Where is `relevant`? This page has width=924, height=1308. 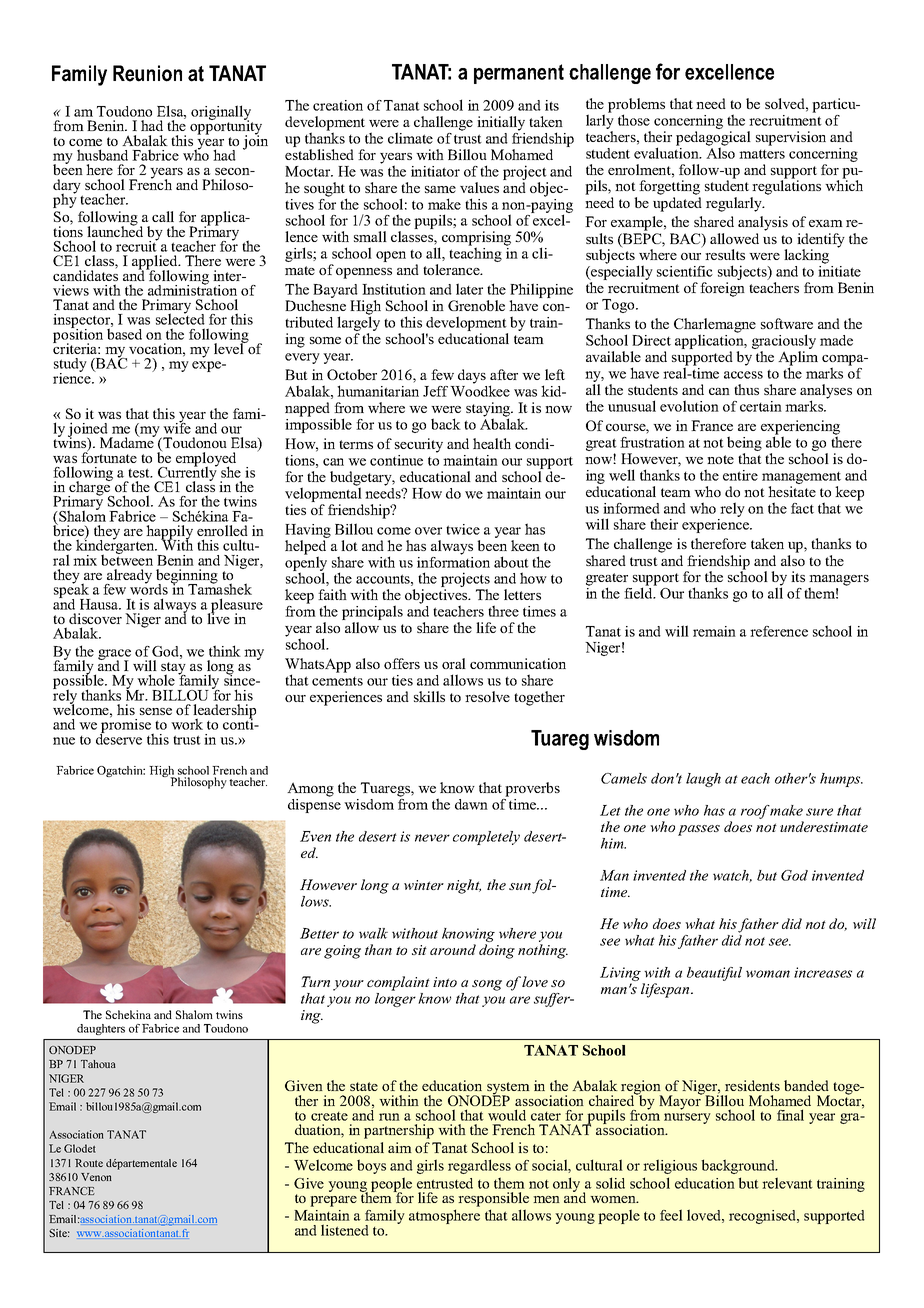 relevant is located at coordinates (787, 1183).
